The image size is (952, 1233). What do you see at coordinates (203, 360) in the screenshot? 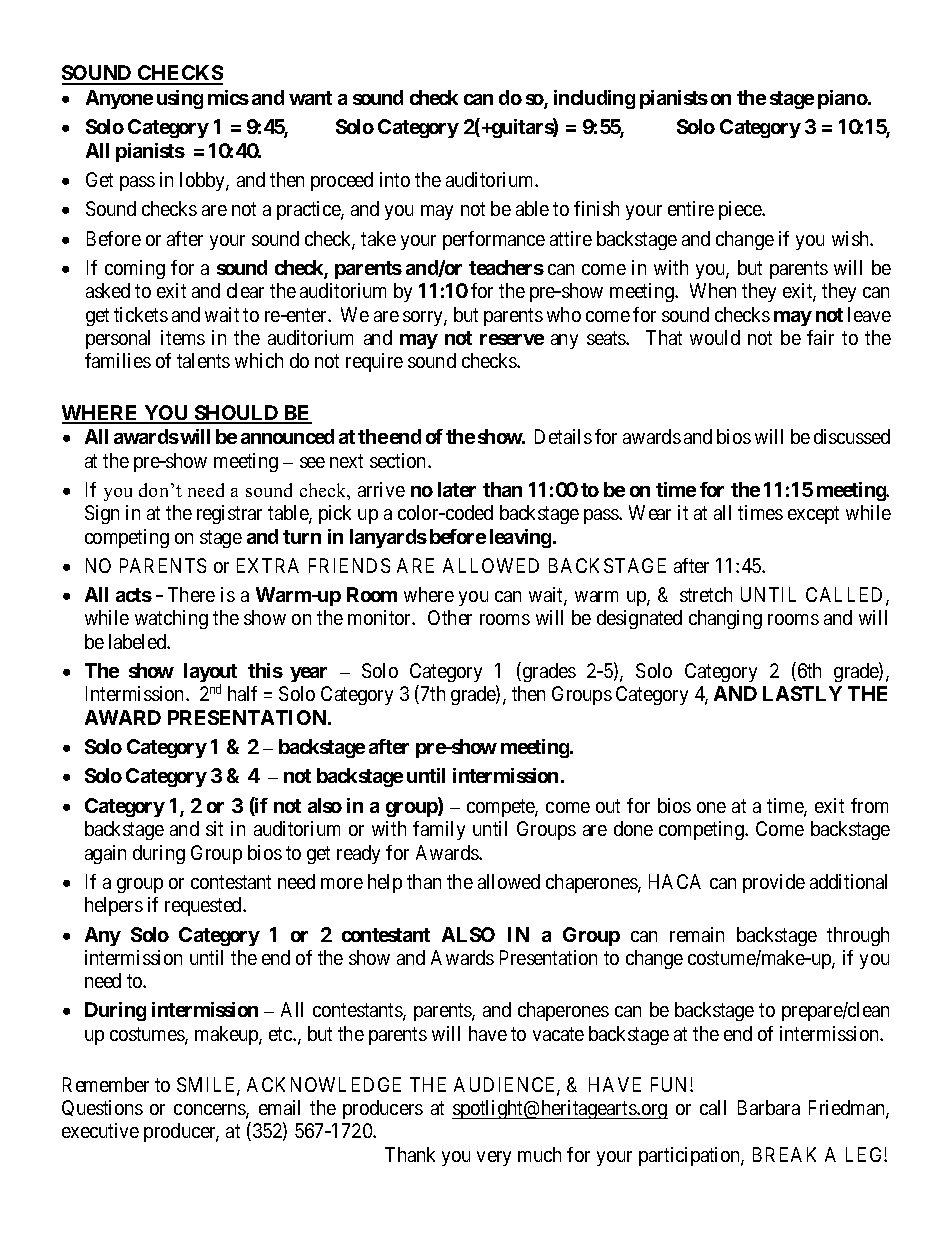
I see `talents` at bounding box center [203, 360].
